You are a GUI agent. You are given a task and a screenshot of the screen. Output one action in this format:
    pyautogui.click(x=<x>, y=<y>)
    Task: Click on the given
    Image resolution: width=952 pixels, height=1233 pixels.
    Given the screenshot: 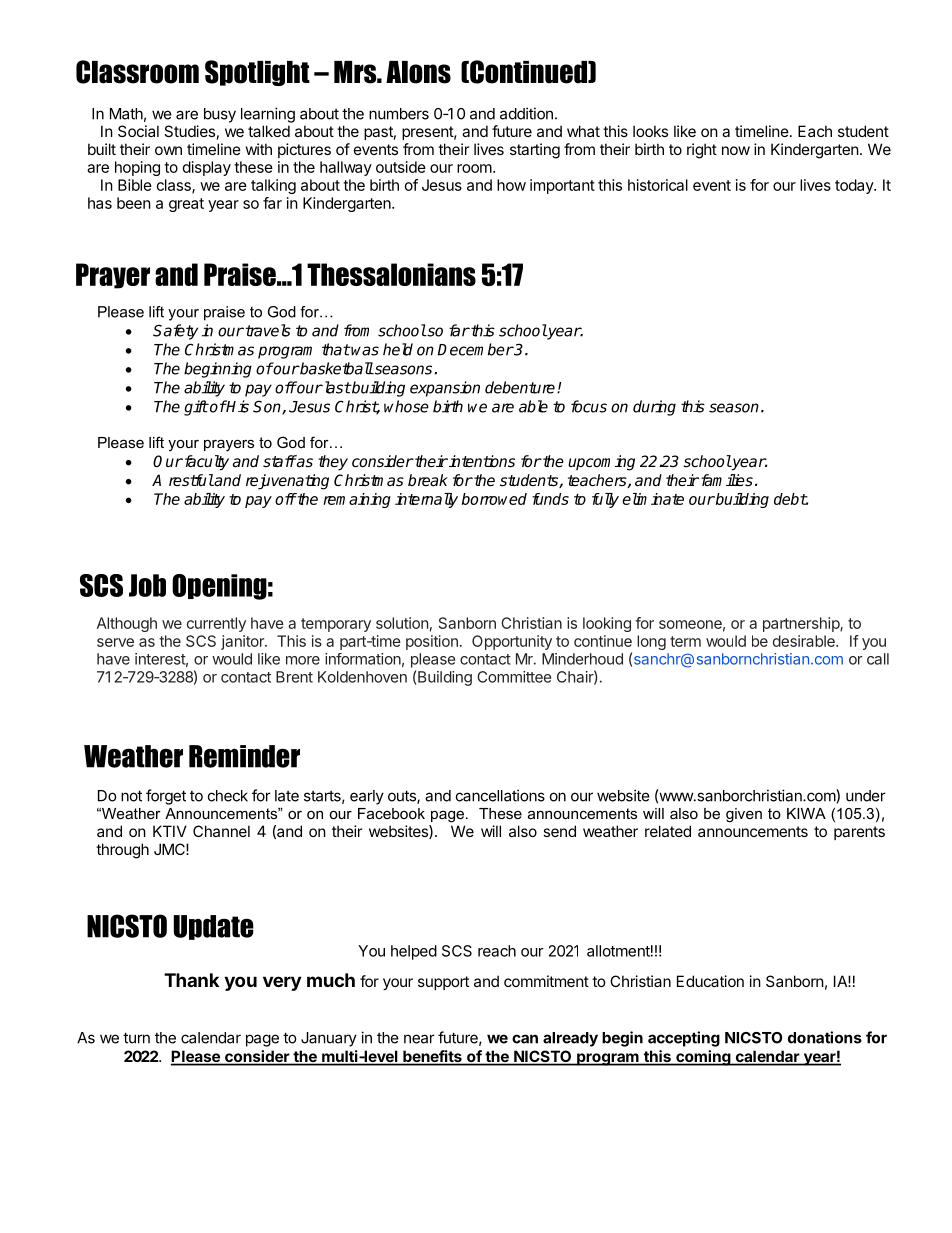 What is the action you would take?
    pyautogui.click(x=744, y=815)
